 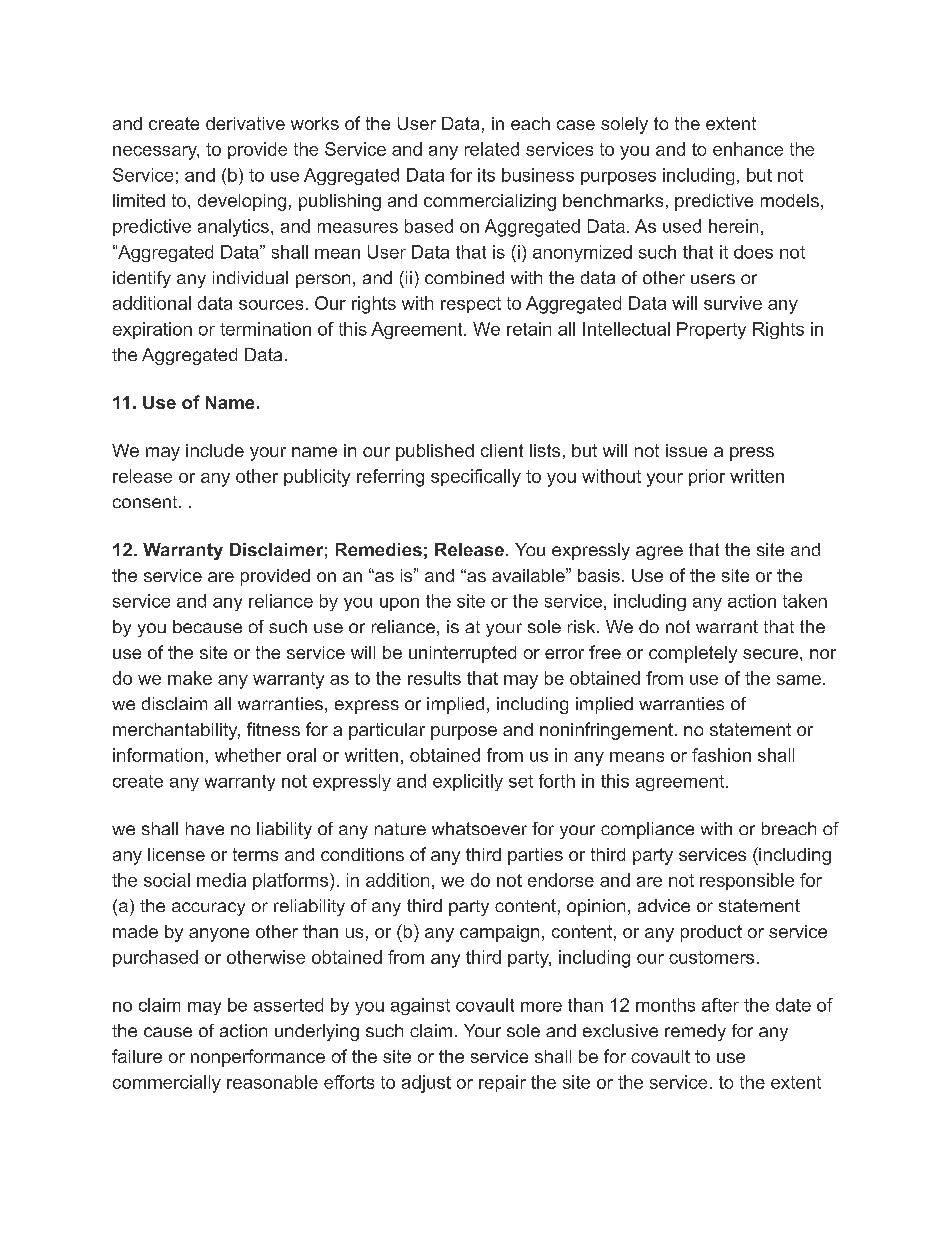 I want to click on remedy, so click(x=695, y=1032).
